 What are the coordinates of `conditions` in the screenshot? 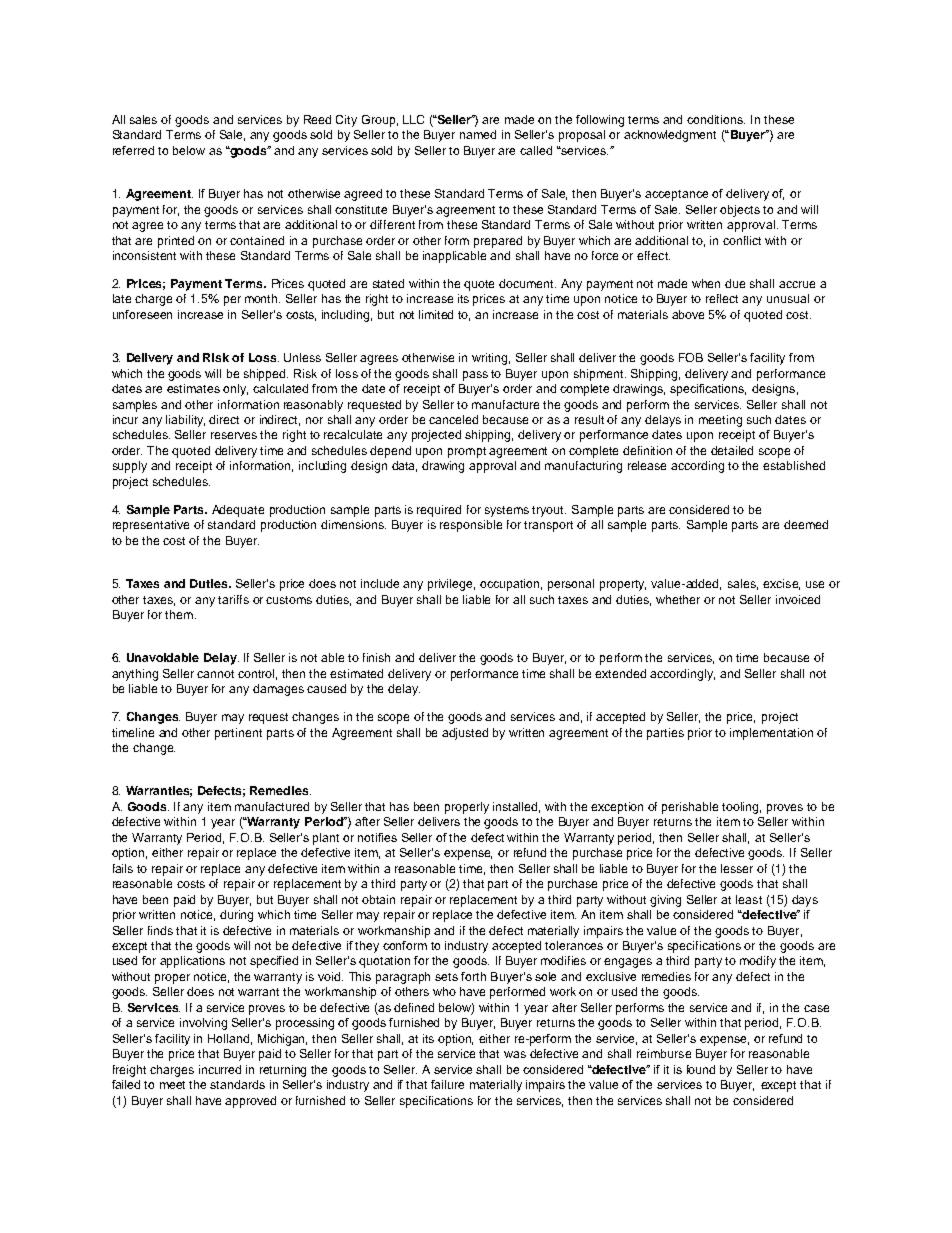 It's located at (716, 119).
